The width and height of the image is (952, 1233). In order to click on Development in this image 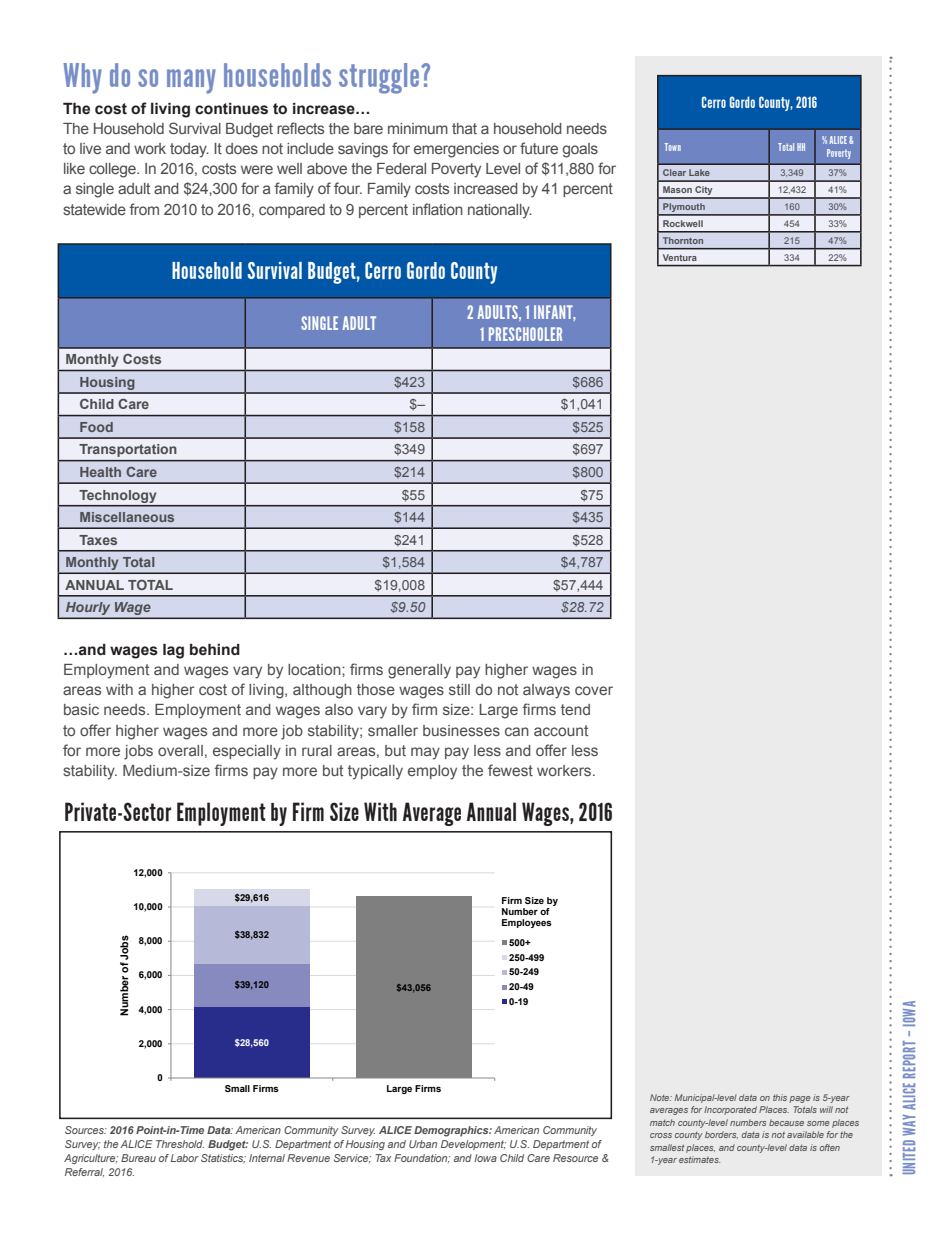, I will do `click(473, 1145)`.
